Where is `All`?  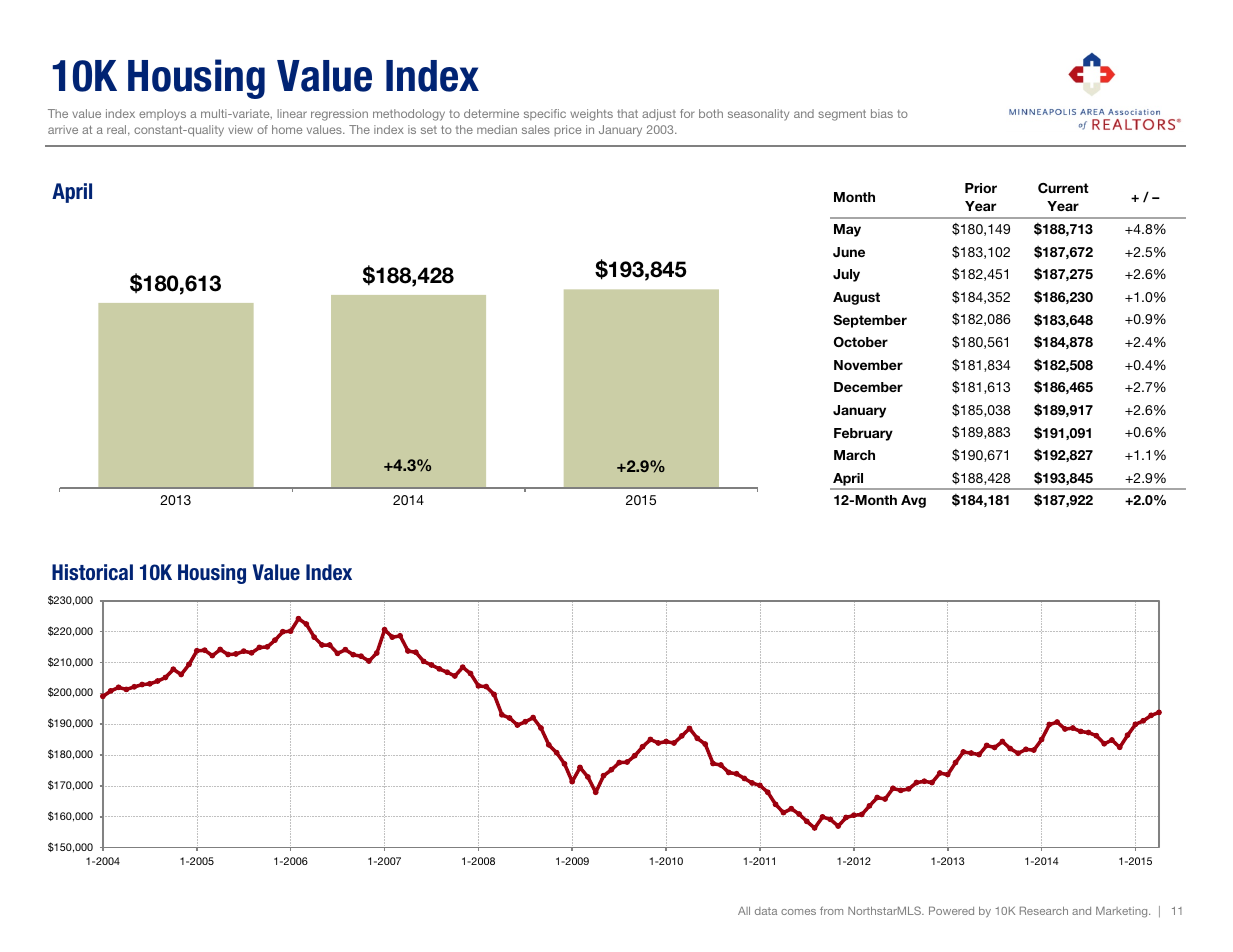 All is located at coordinates (744, 911).
